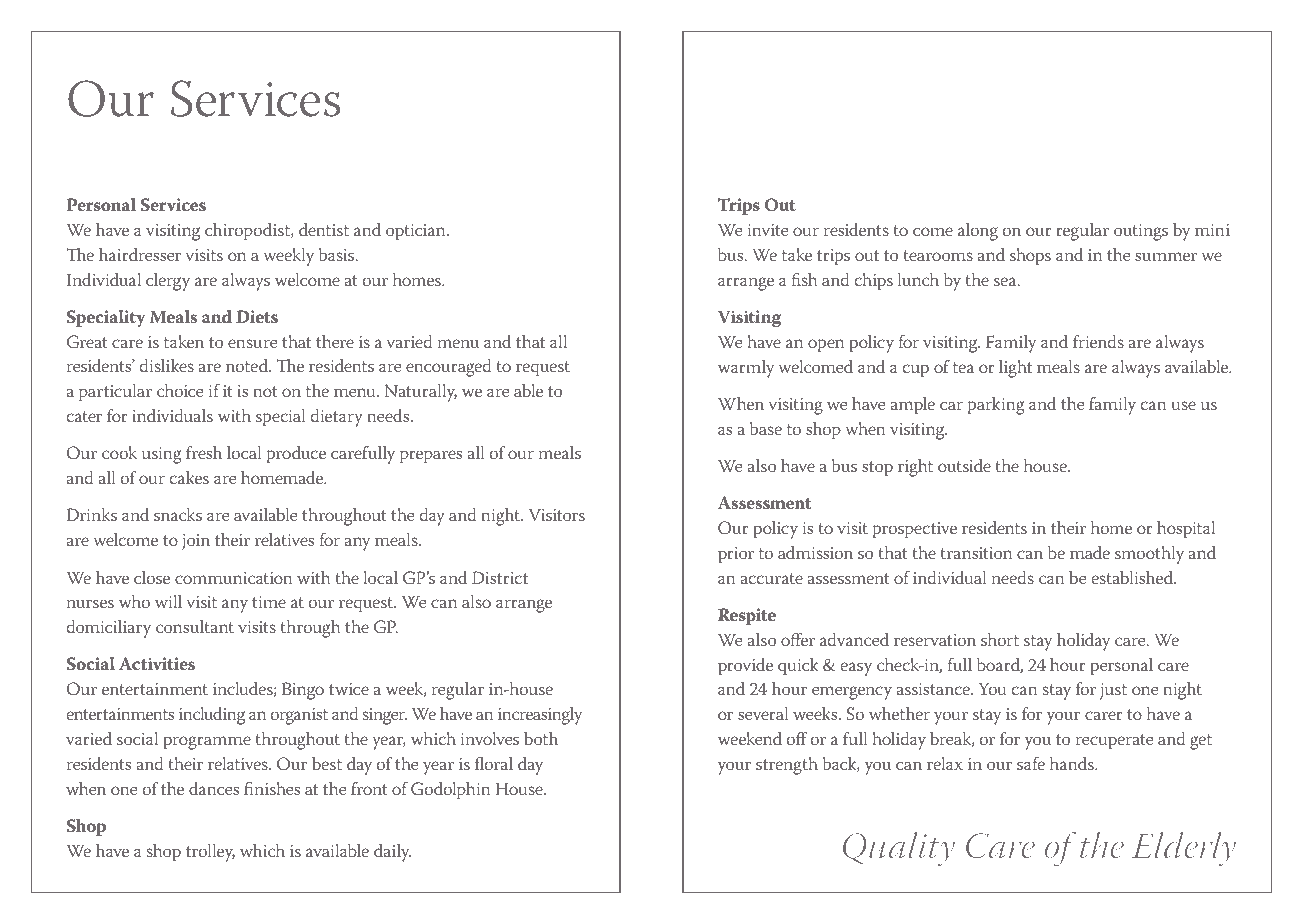 This screenshot has width=1303, height=924. Describe the element at coordinates (899, 849) in the screenshot. I see `Quality` at that location.
